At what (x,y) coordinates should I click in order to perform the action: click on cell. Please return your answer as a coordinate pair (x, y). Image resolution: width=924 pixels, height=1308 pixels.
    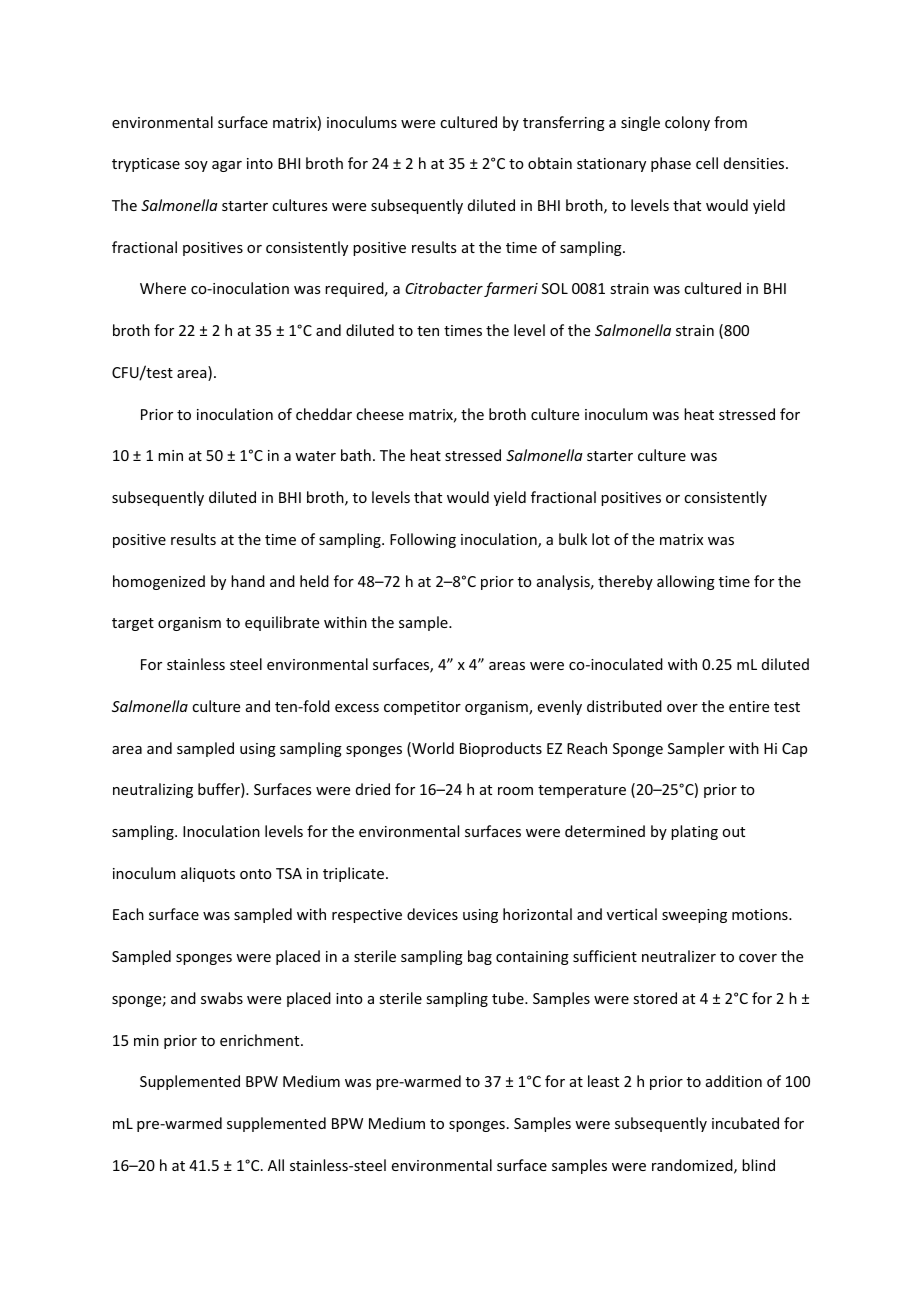
    Looking at the image, I should click on (707, 163).
